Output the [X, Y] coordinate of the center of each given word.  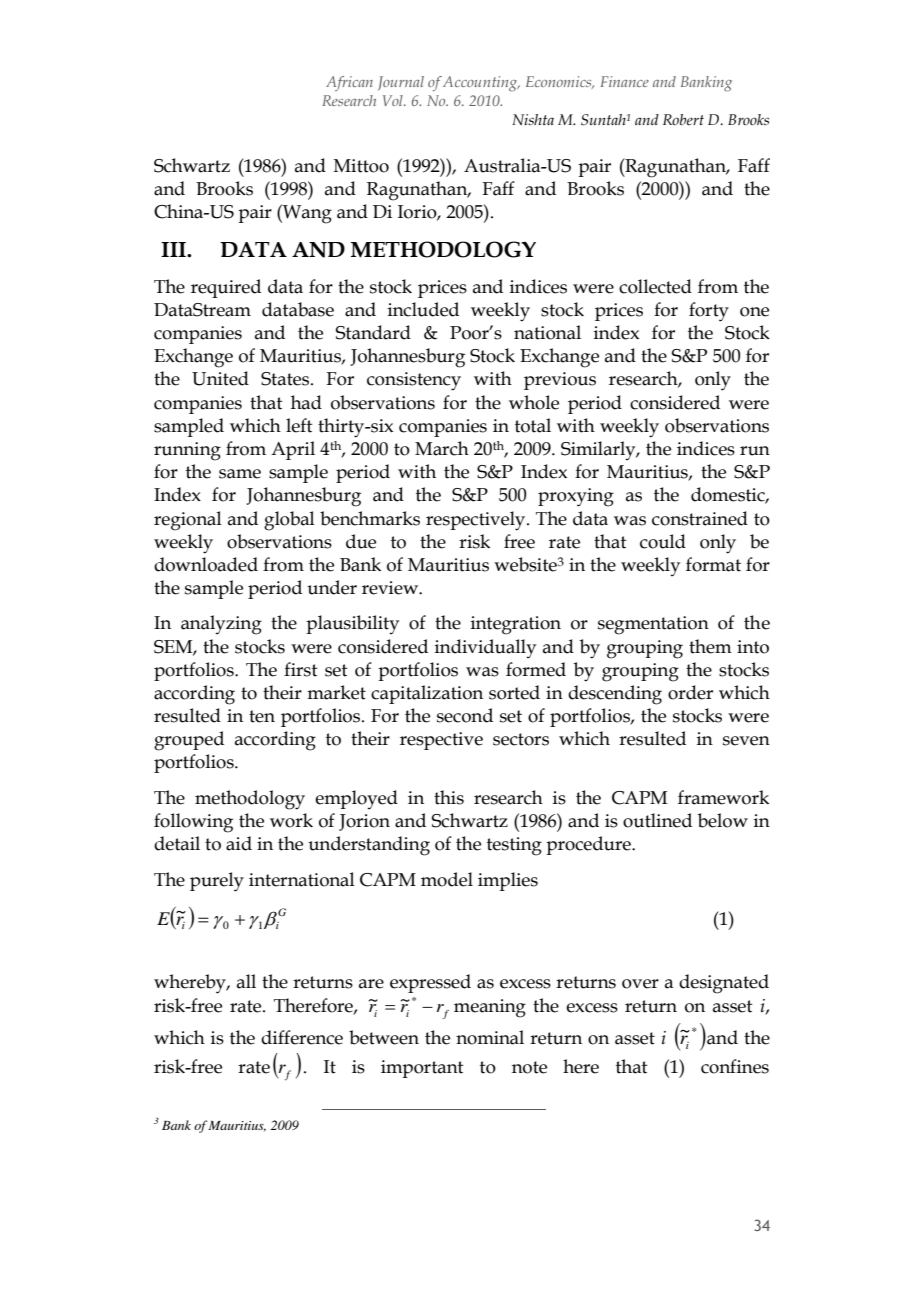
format [713, 564]
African [349, 83]
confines [735, 1066]
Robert [683, 120]
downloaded [206, 564]
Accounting [481, 84]
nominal [490, 1037]
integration [516, 625]
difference [302, 1037]
